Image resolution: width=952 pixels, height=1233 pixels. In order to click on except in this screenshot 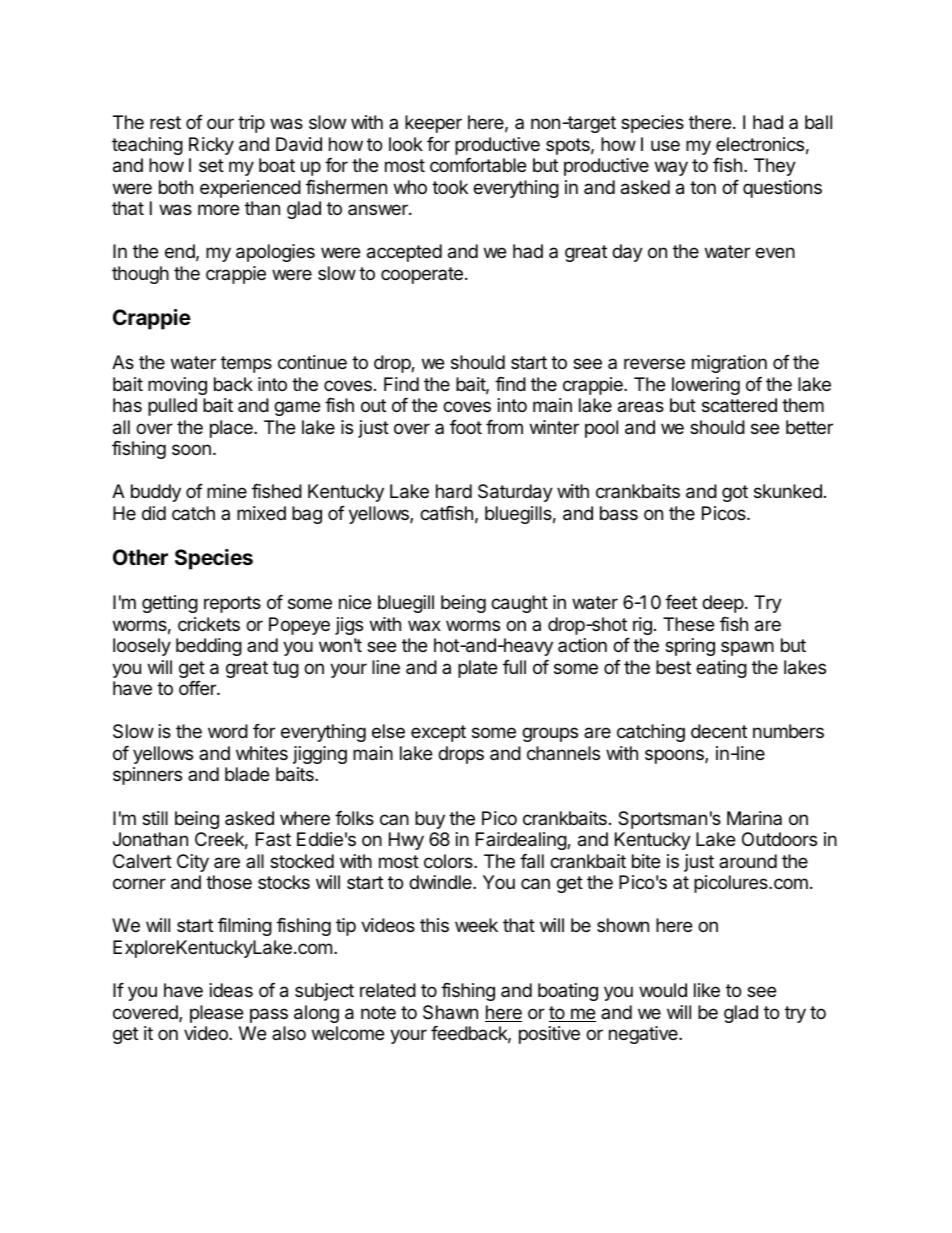, I will do `click(438, 733)`.
